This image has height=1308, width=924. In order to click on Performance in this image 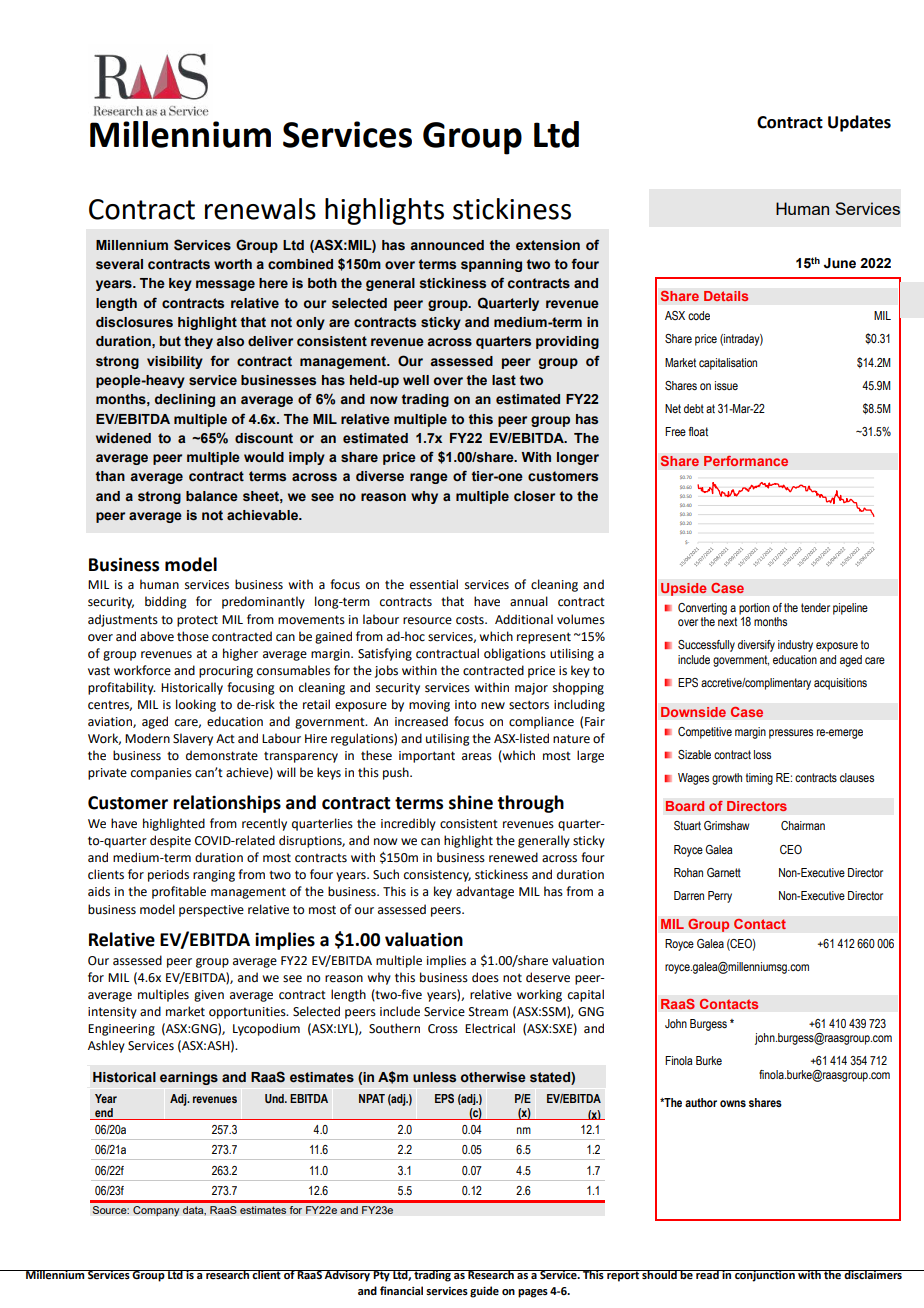, I will do `click(746, 461)`.
